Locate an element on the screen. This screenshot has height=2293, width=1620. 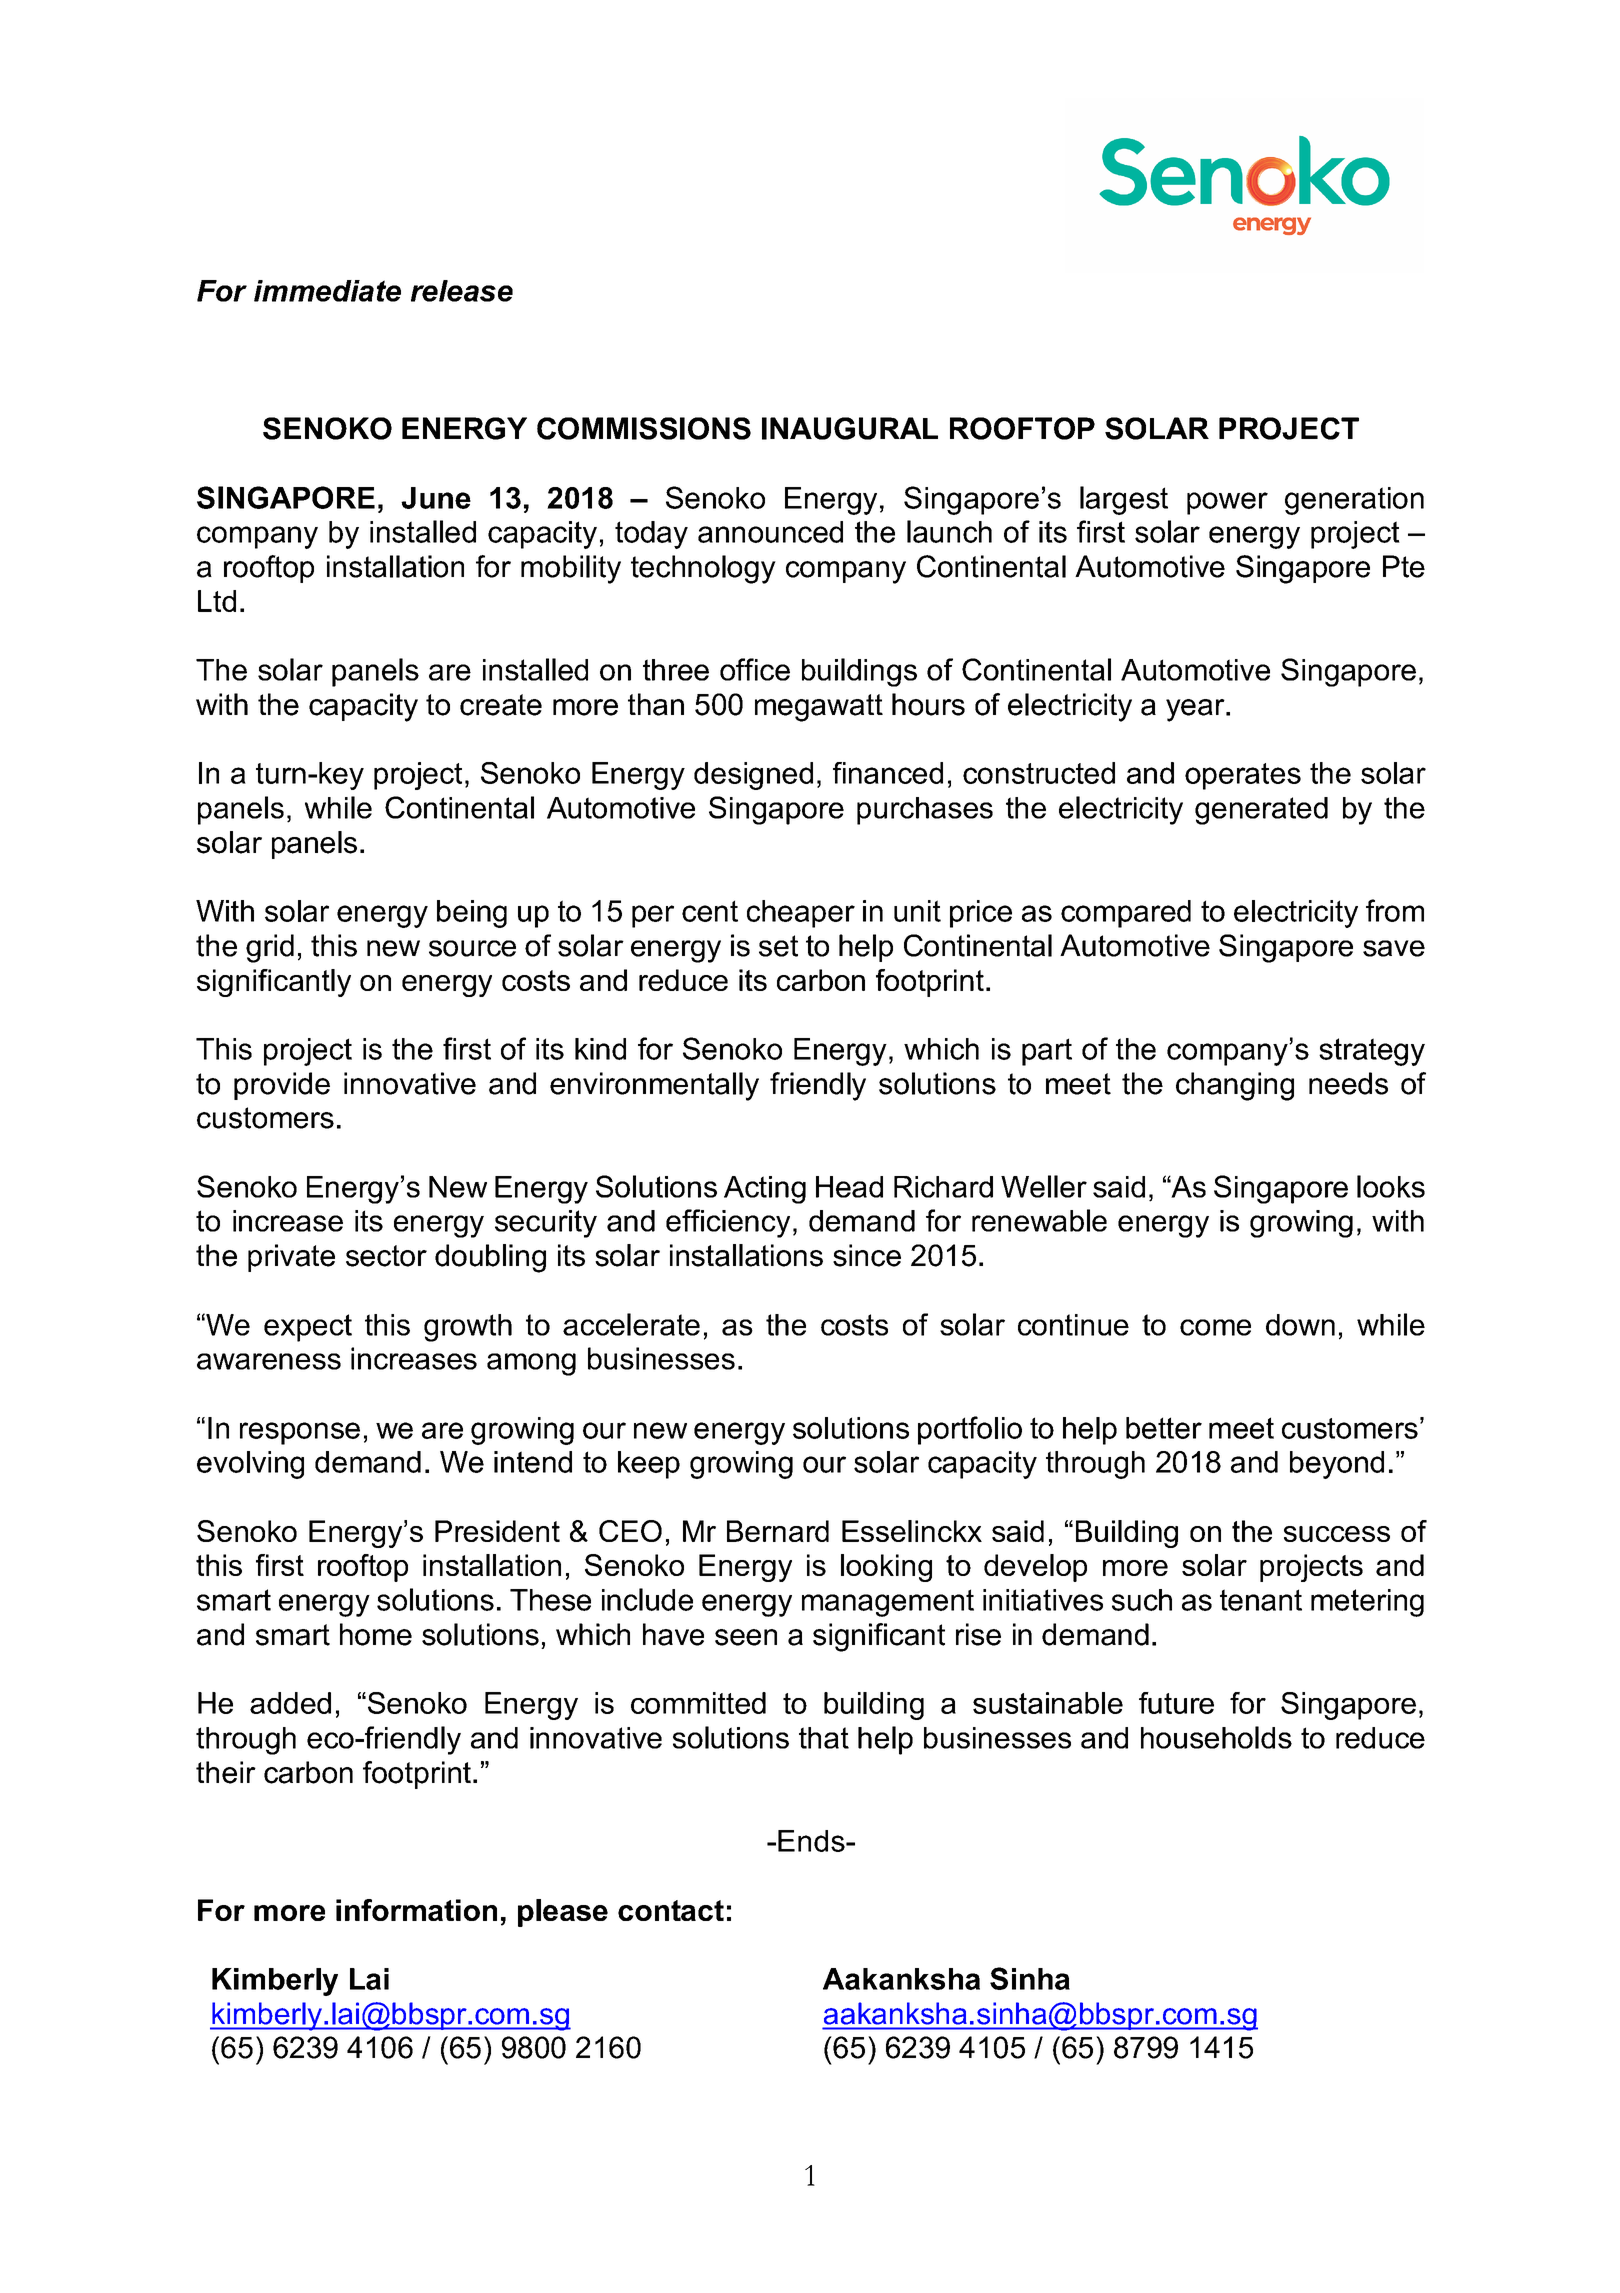
INAUGURAL is located at coordinates (850, 428).
